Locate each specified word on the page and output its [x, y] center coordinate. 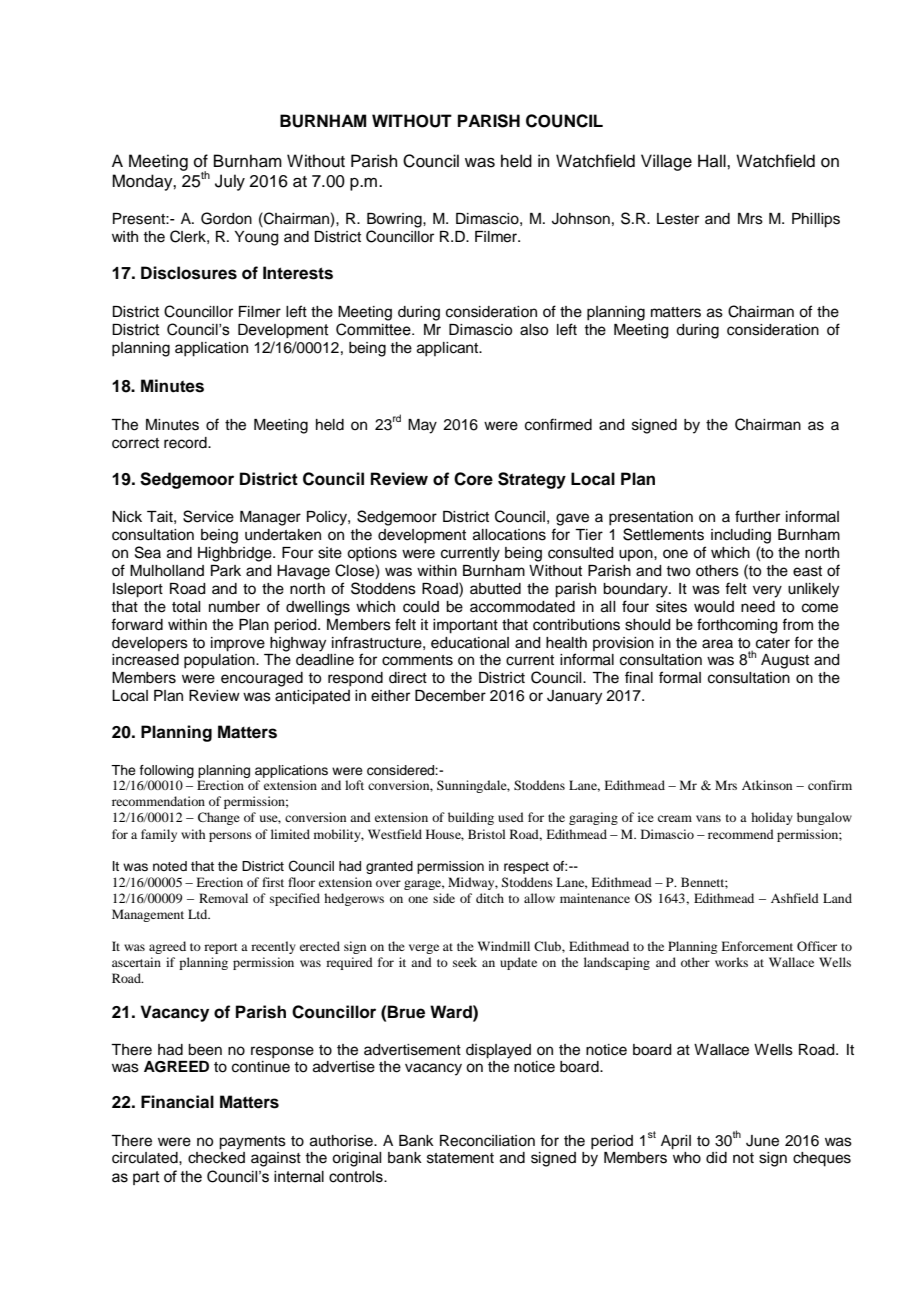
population [220, 661]
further [757, 516]
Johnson [581, 219]
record [186, 443]
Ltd [199, 914]
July [230, 182]
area [717, 644]
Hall [713, 161]
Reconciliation [487, 1141]
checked [216, 1158]
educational [470, 643]
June [762, 1141]
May [422, 426]
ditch [490, 898]
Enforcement [757, 946]
